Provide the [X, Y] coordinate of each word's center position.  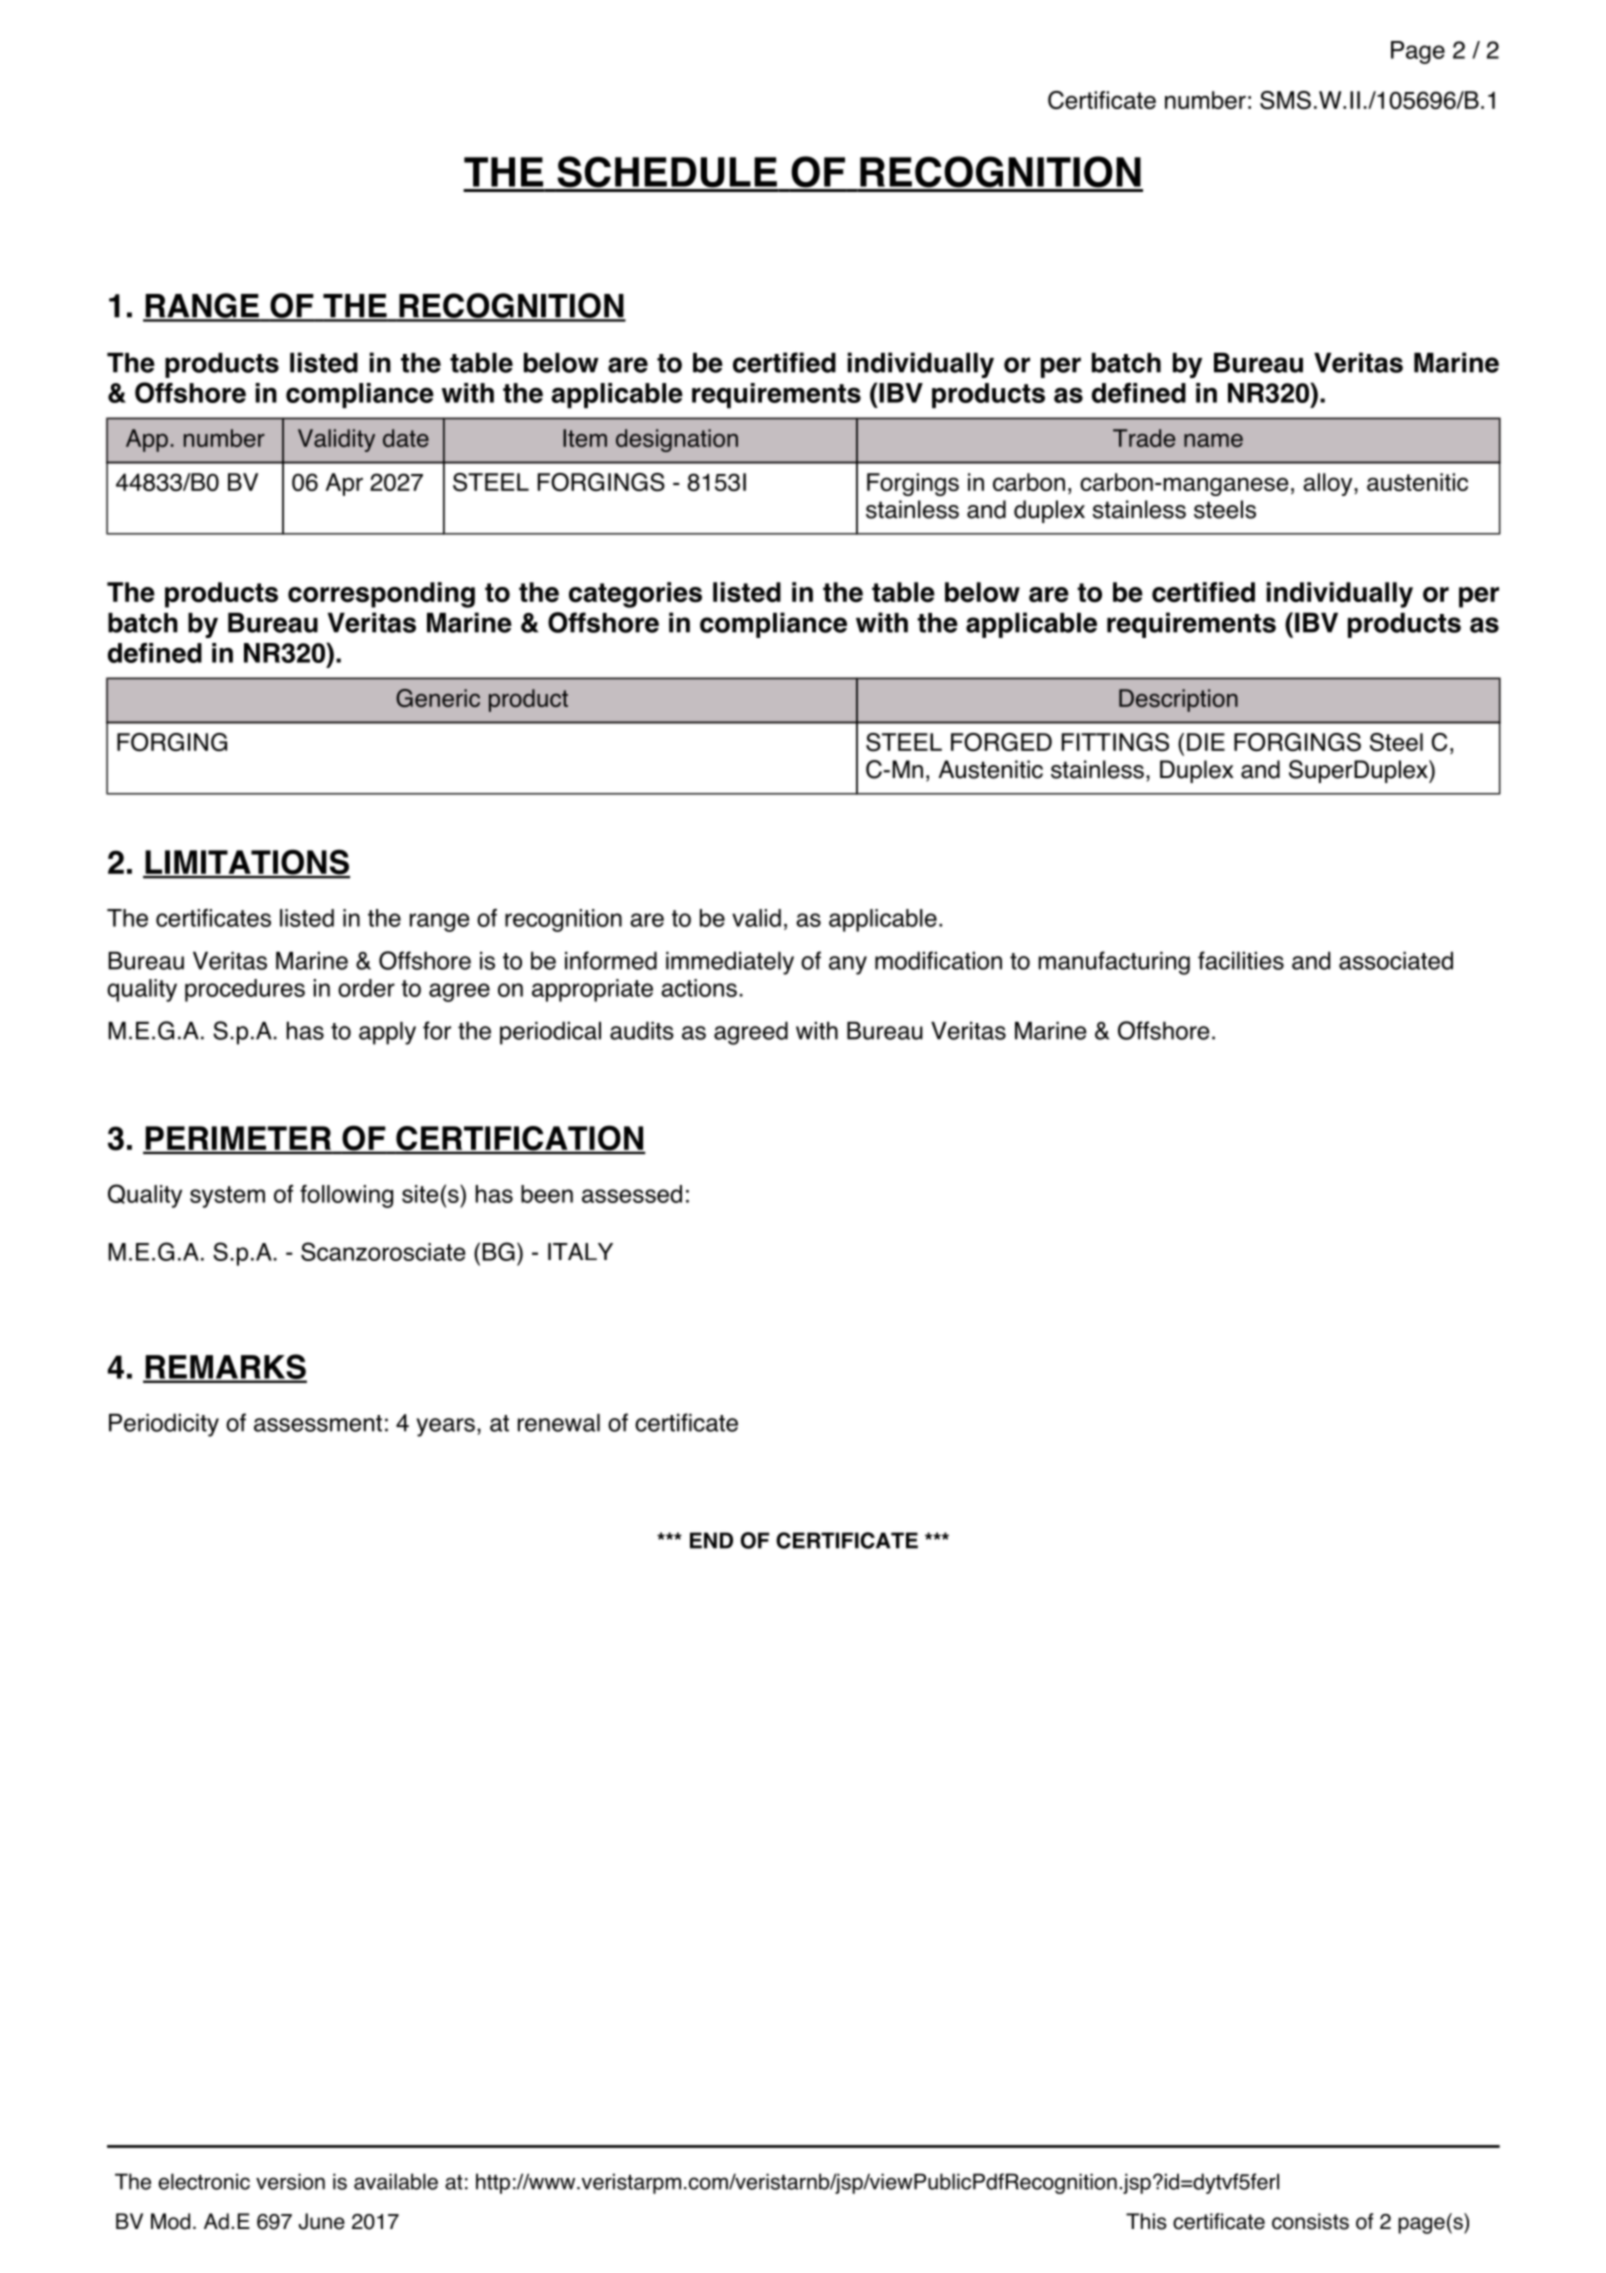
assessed [632, 1194]
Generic [438, 698]
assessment [318, 1423]
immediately [730, 963]
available [396, 2181]
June [322, 2221]
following [346, 1196]
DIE [1206, 742]
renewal [559, 1423]
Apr [344, 484]
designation [677, 440]
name [1213, 440]
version [290, 2181]
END [711, 1540]
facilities [1241, 960]
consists [1310, 2221]
